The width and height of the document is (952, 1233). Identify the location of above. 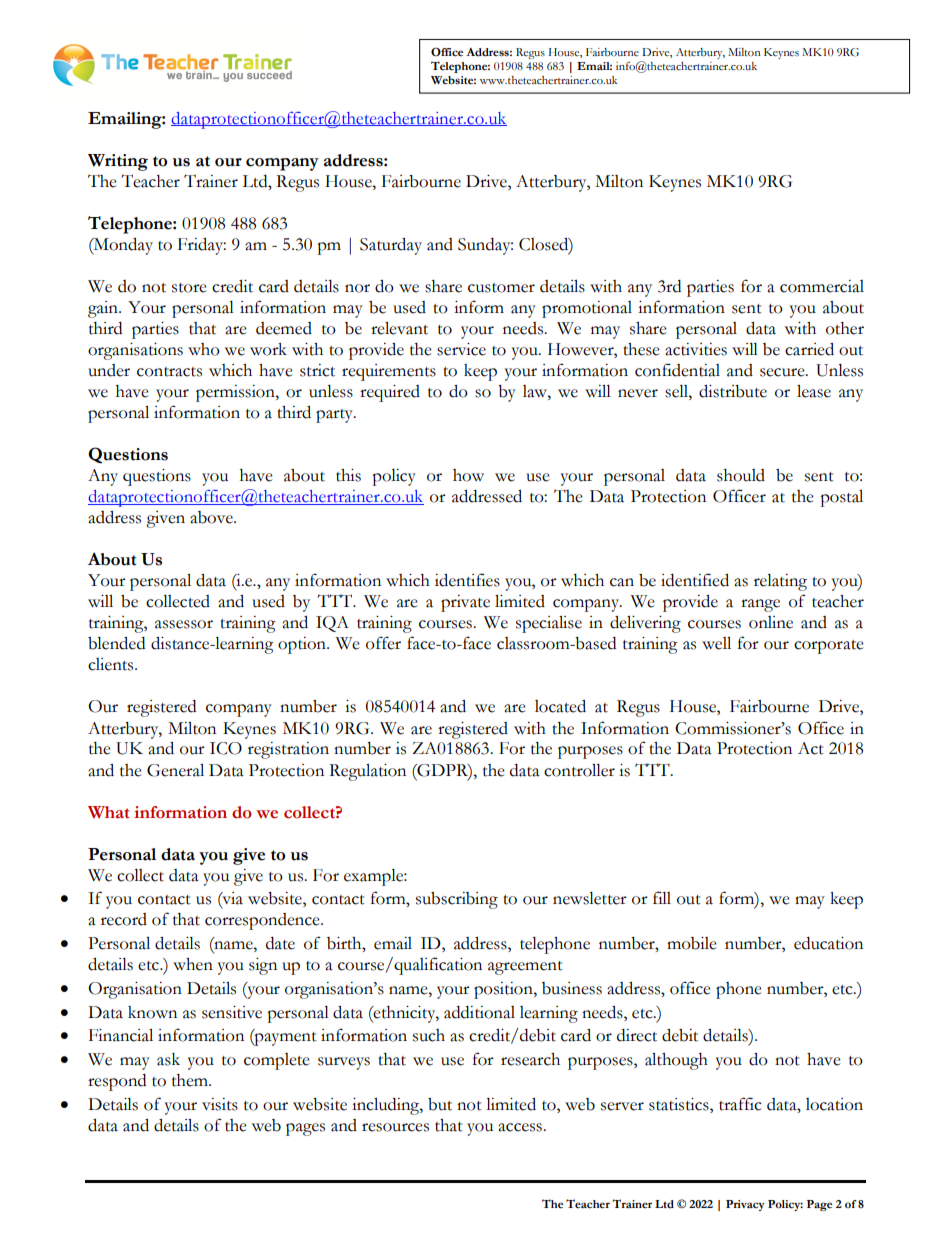
(212, 517).
